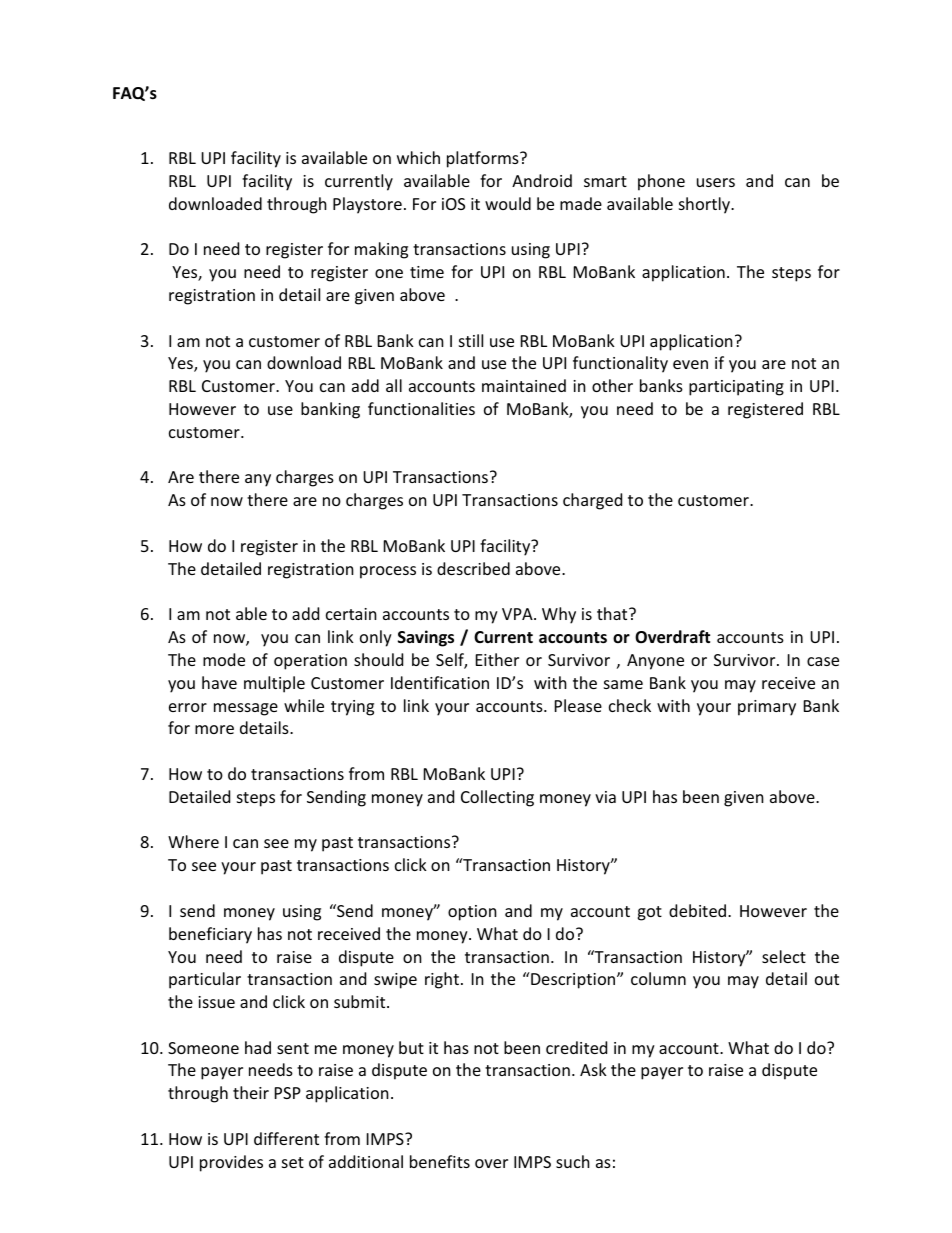 This screenshot has height=1233, width=952. I want to click on debited, so click(699, 910).
